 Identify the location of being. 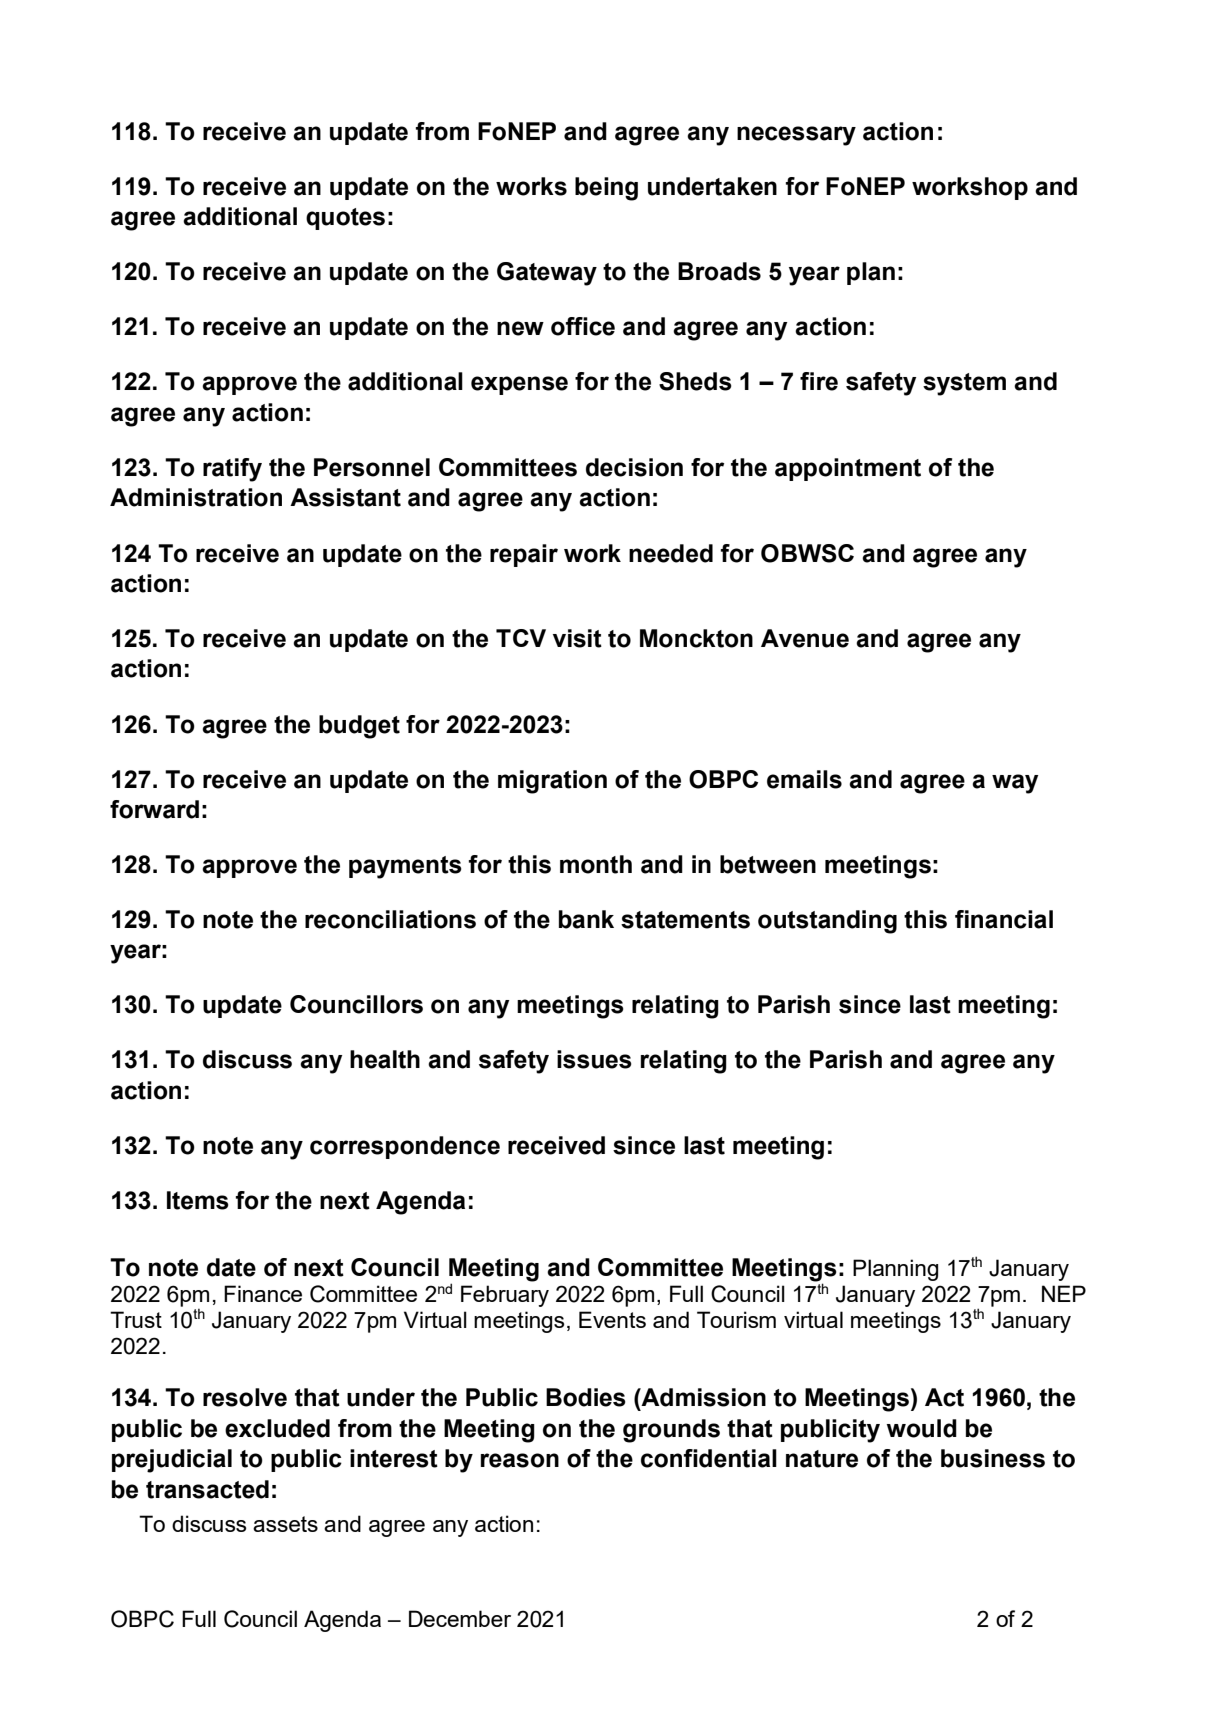
(606, 189).
